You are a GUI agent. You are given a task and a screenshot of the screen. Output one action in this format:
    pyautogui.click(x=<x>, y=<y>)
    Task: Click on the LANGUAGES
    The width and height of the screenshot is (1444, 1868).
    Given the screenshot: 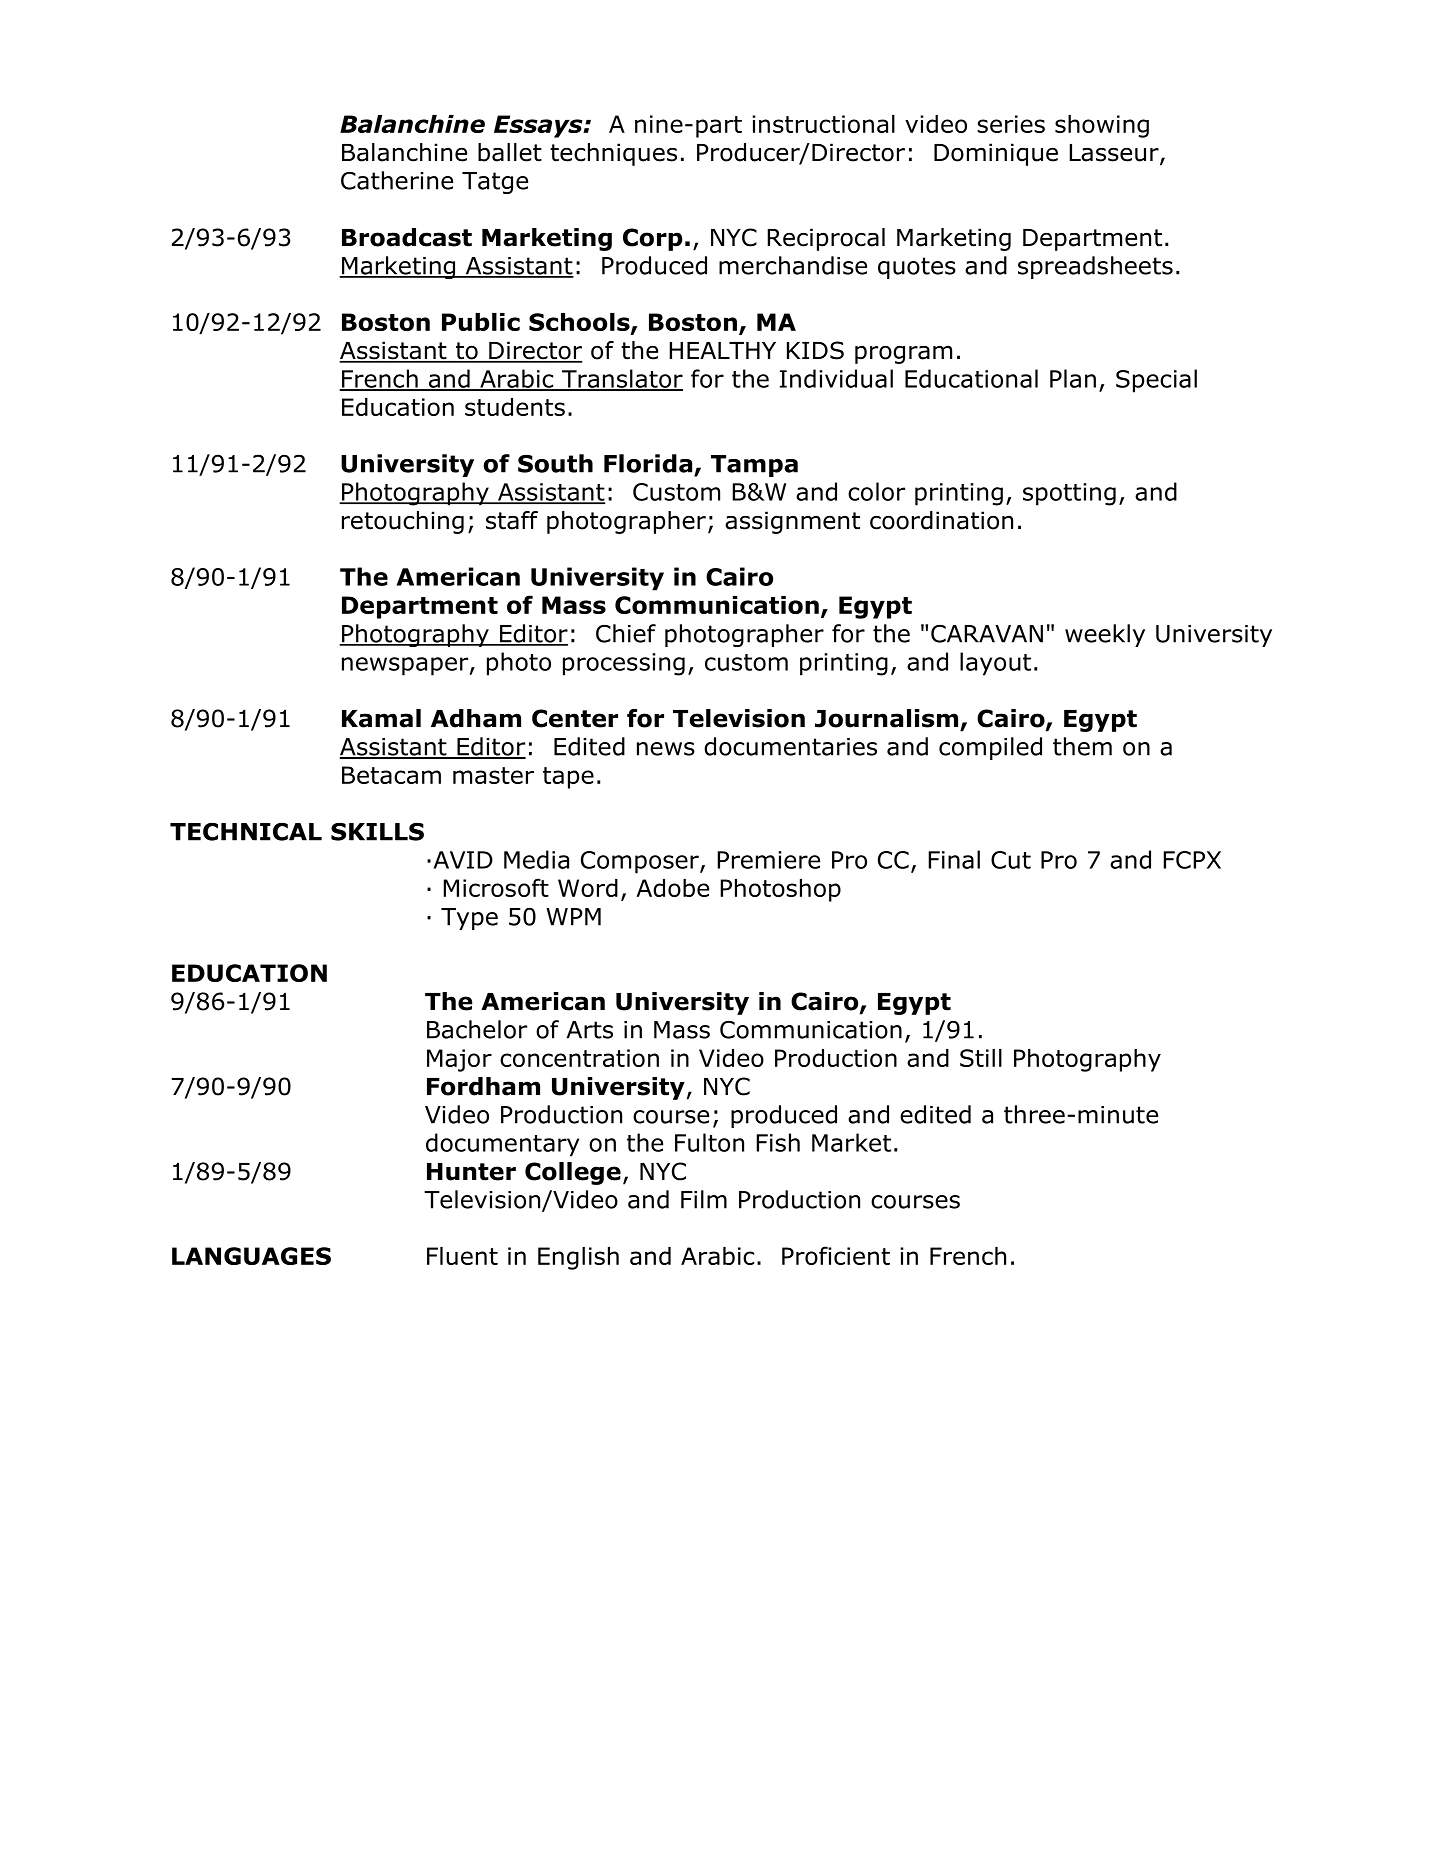 What is the action you would take?
    pyautogui.click(x=251, y=1256)
